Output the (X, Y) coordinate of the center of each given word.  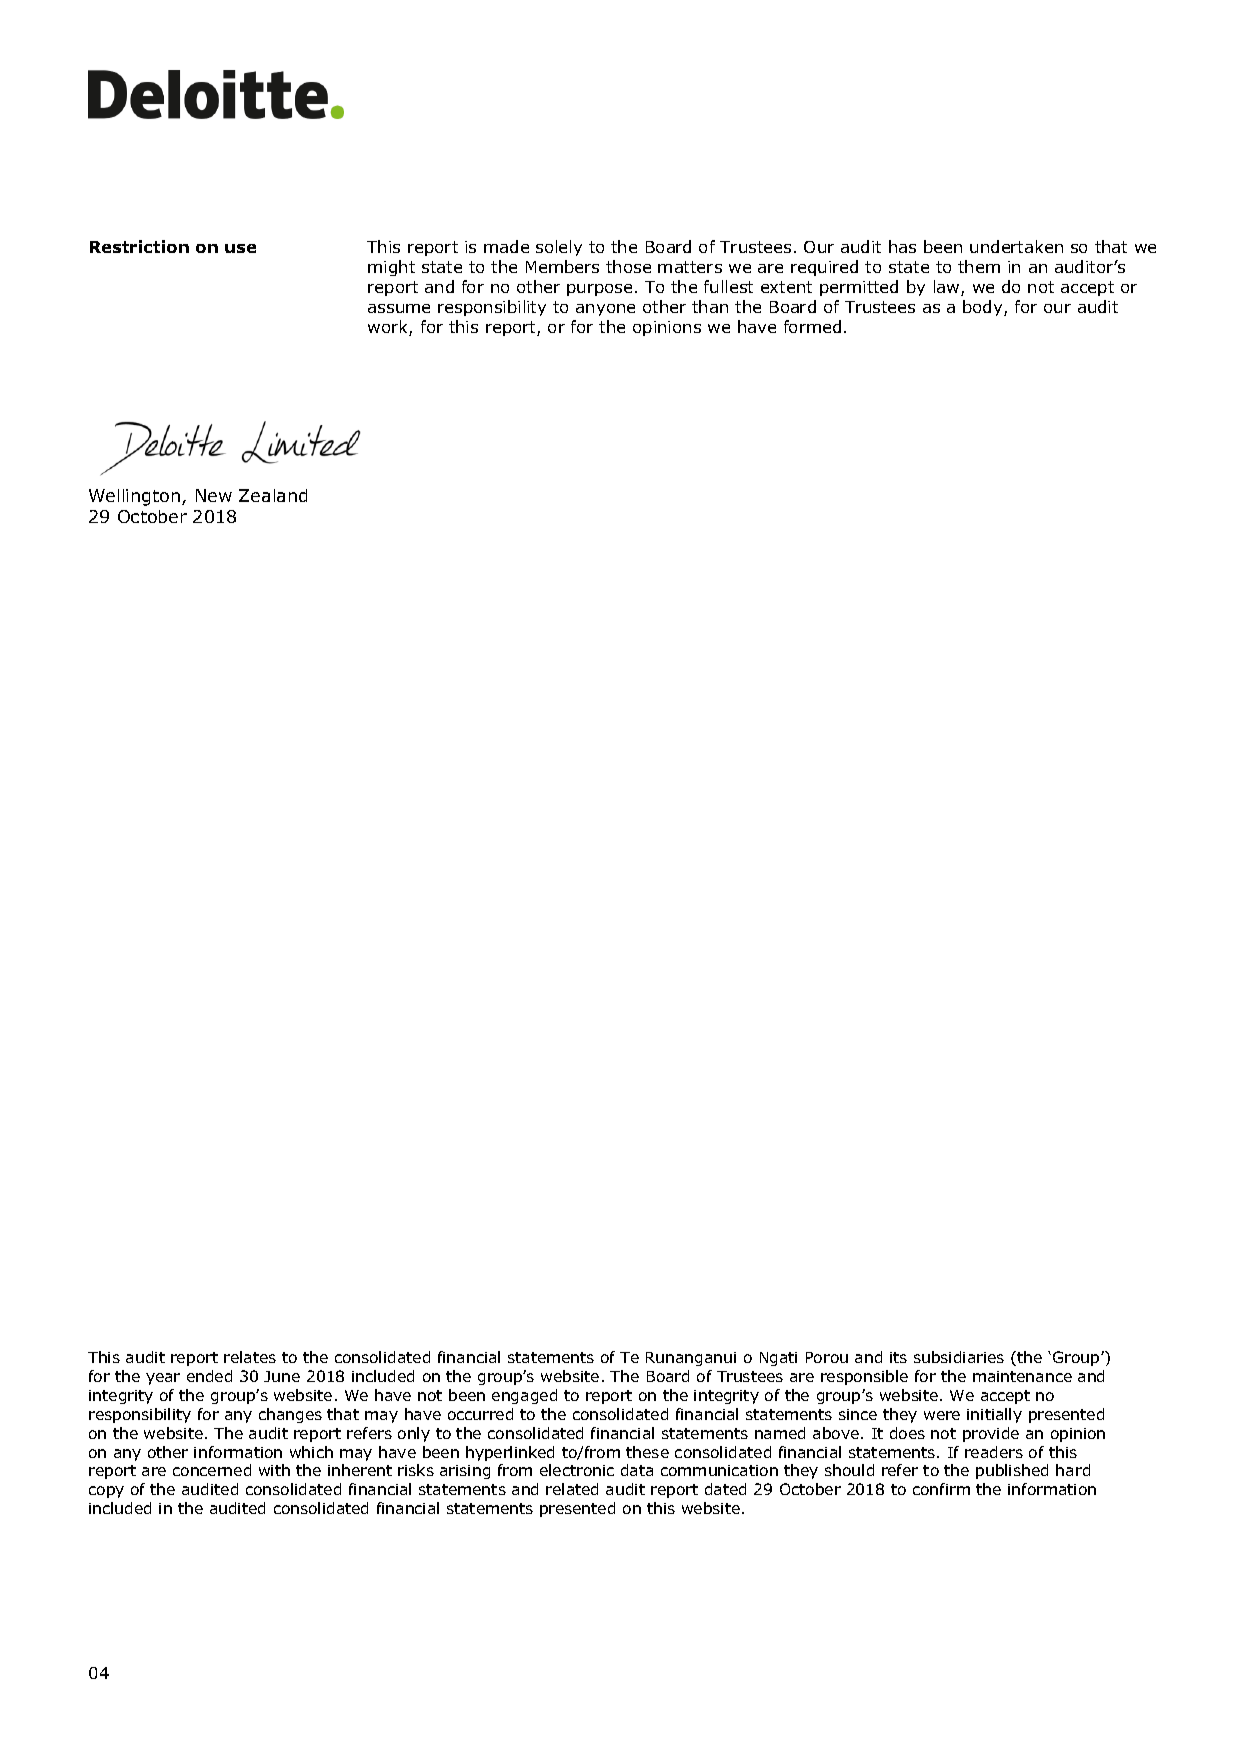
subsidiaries (959, 1357)
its (898, 1357)
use (240, 248)
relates (250, 1357)
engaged (524, 1396)
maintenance (1022, 1376)
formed (812, 326)
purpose (599, 290)
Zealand (273, 495)
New (214, 495)
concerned (212, 1470)
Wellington (136, 497)
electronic (577, 1470)
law (948, 288)
